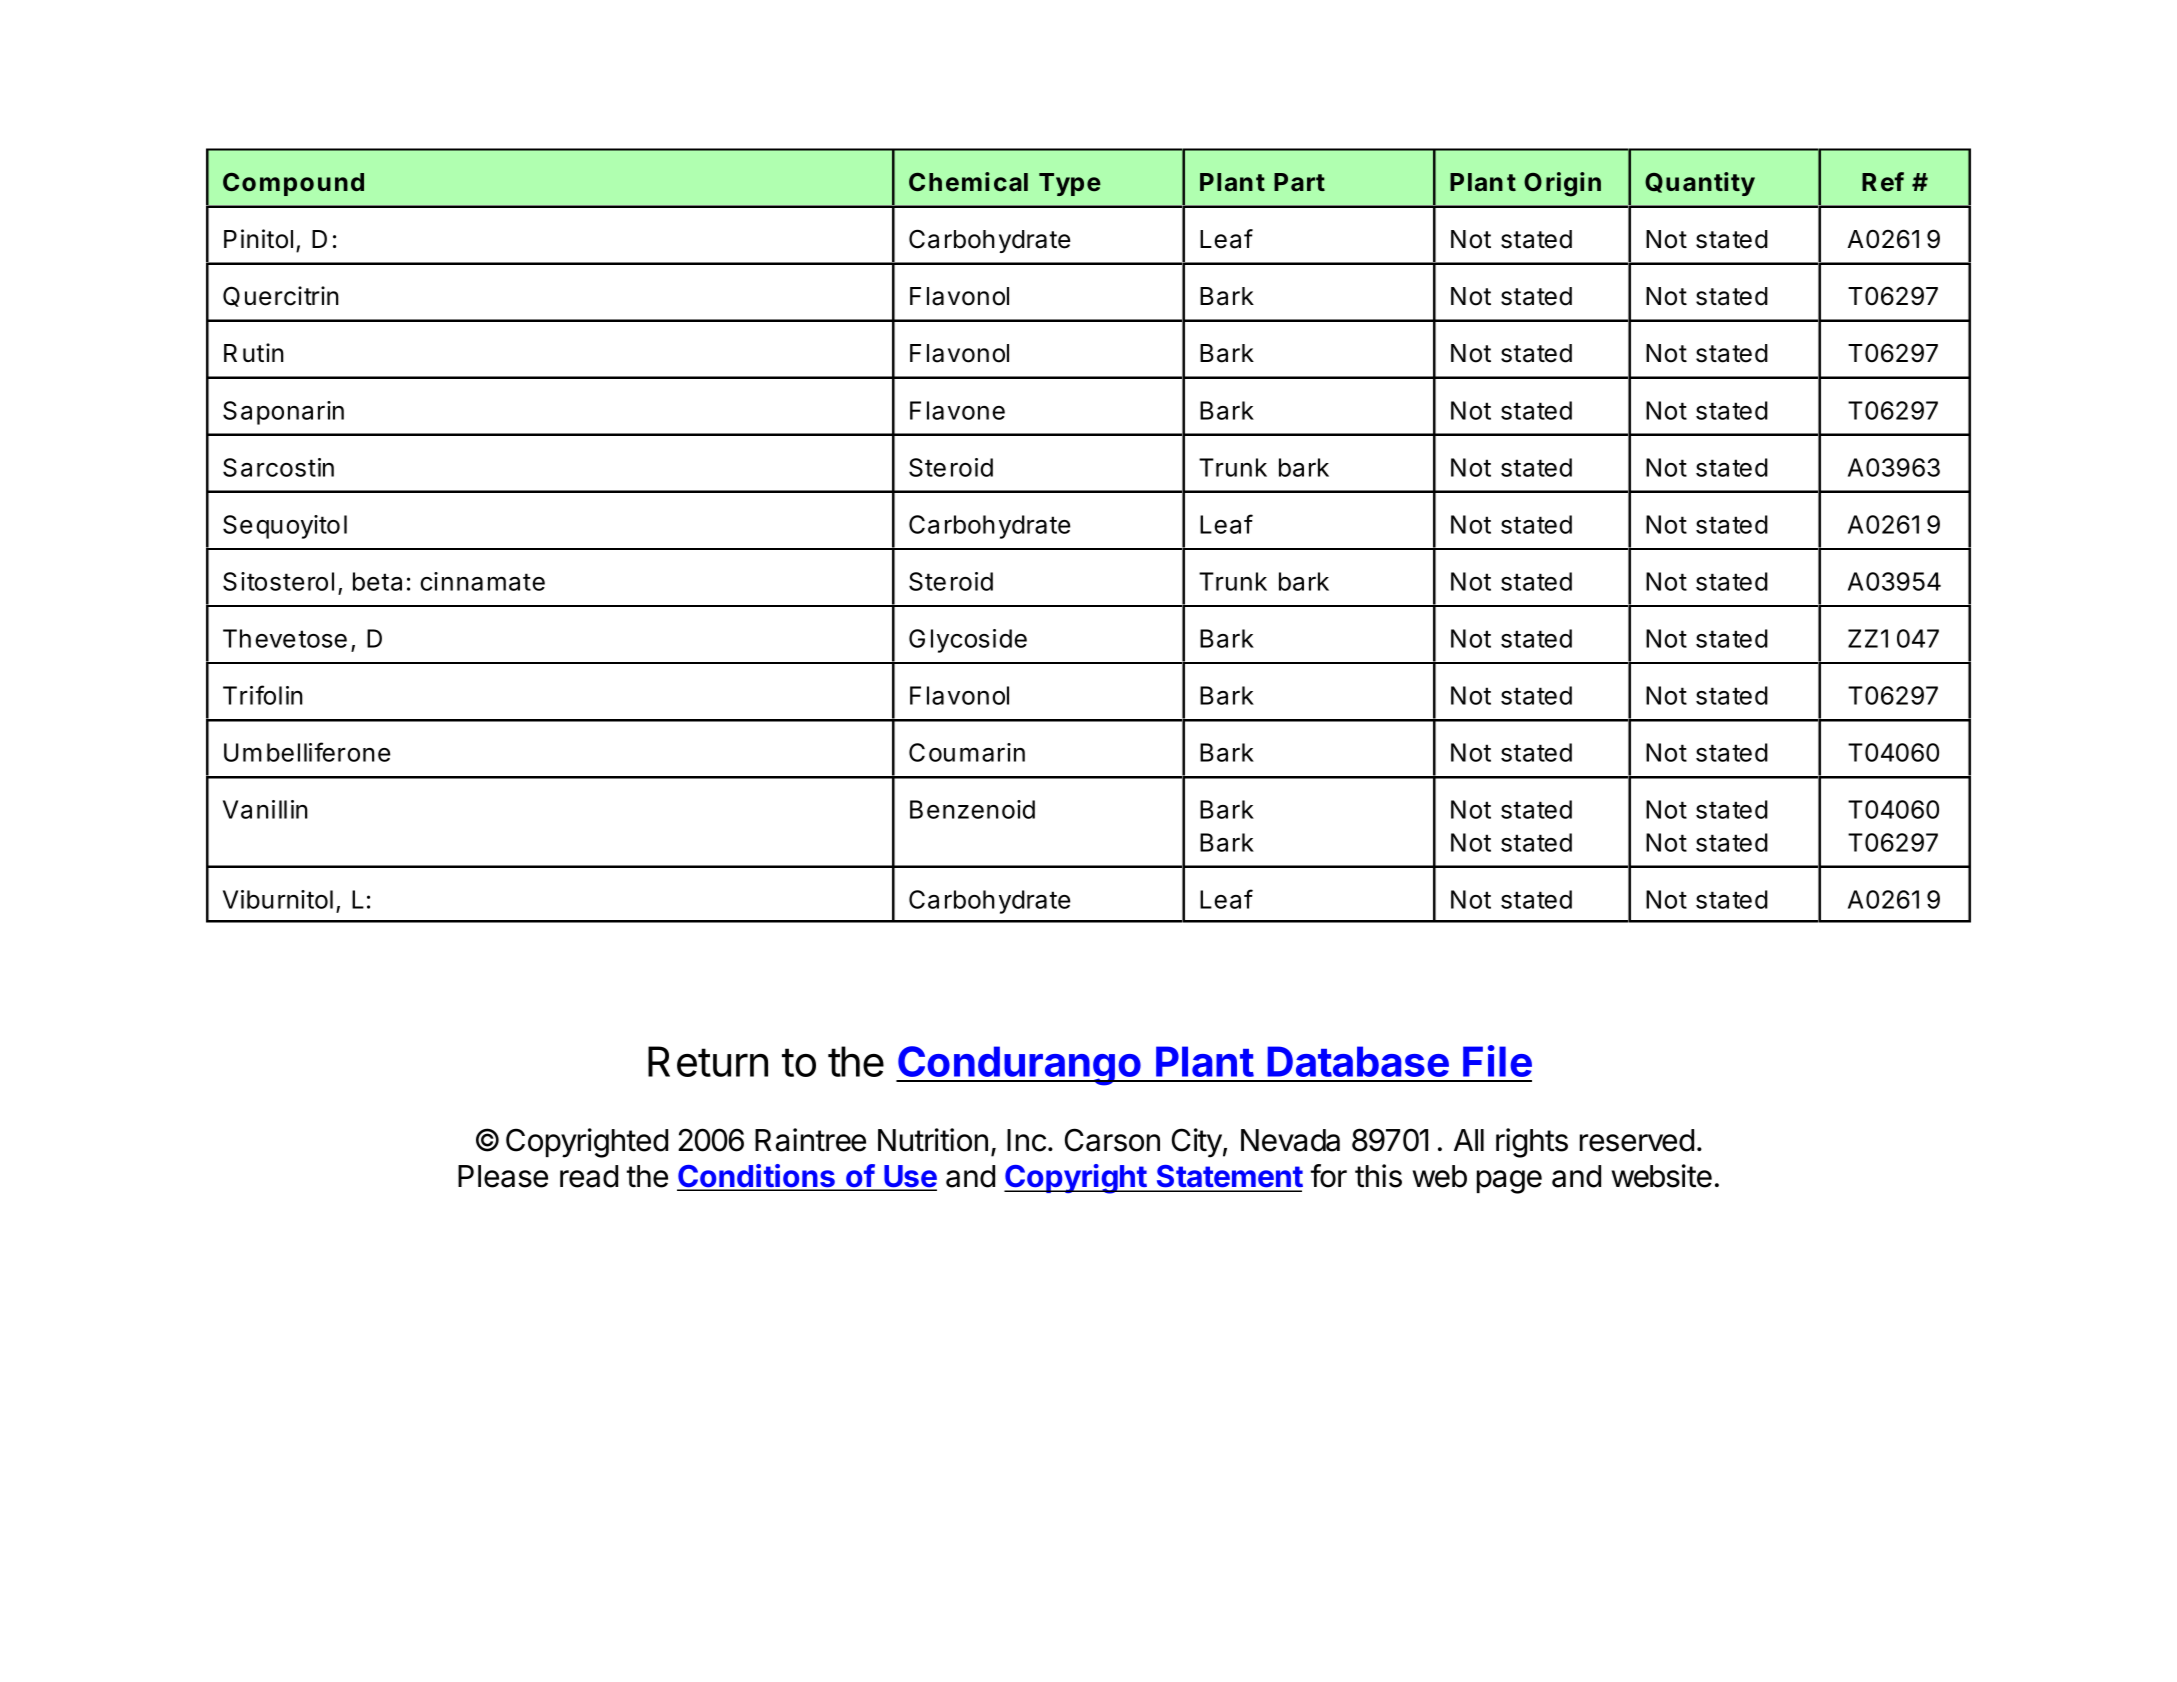 The image size is (2177, 1682). I want to click on Type, so click(1070, 184).
